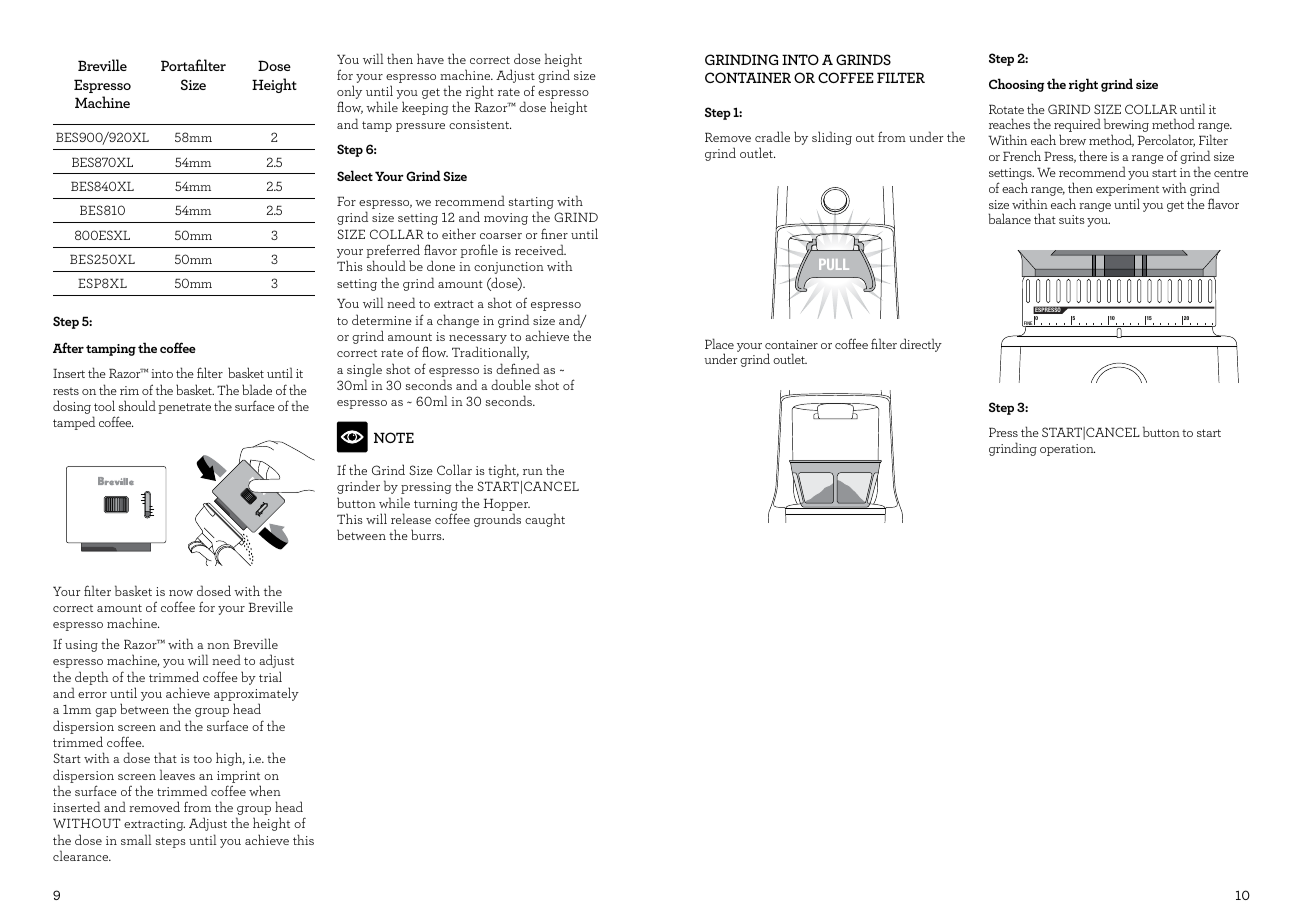 This document has width=1303, height=924. I want to click on After, so click(68, 347).
